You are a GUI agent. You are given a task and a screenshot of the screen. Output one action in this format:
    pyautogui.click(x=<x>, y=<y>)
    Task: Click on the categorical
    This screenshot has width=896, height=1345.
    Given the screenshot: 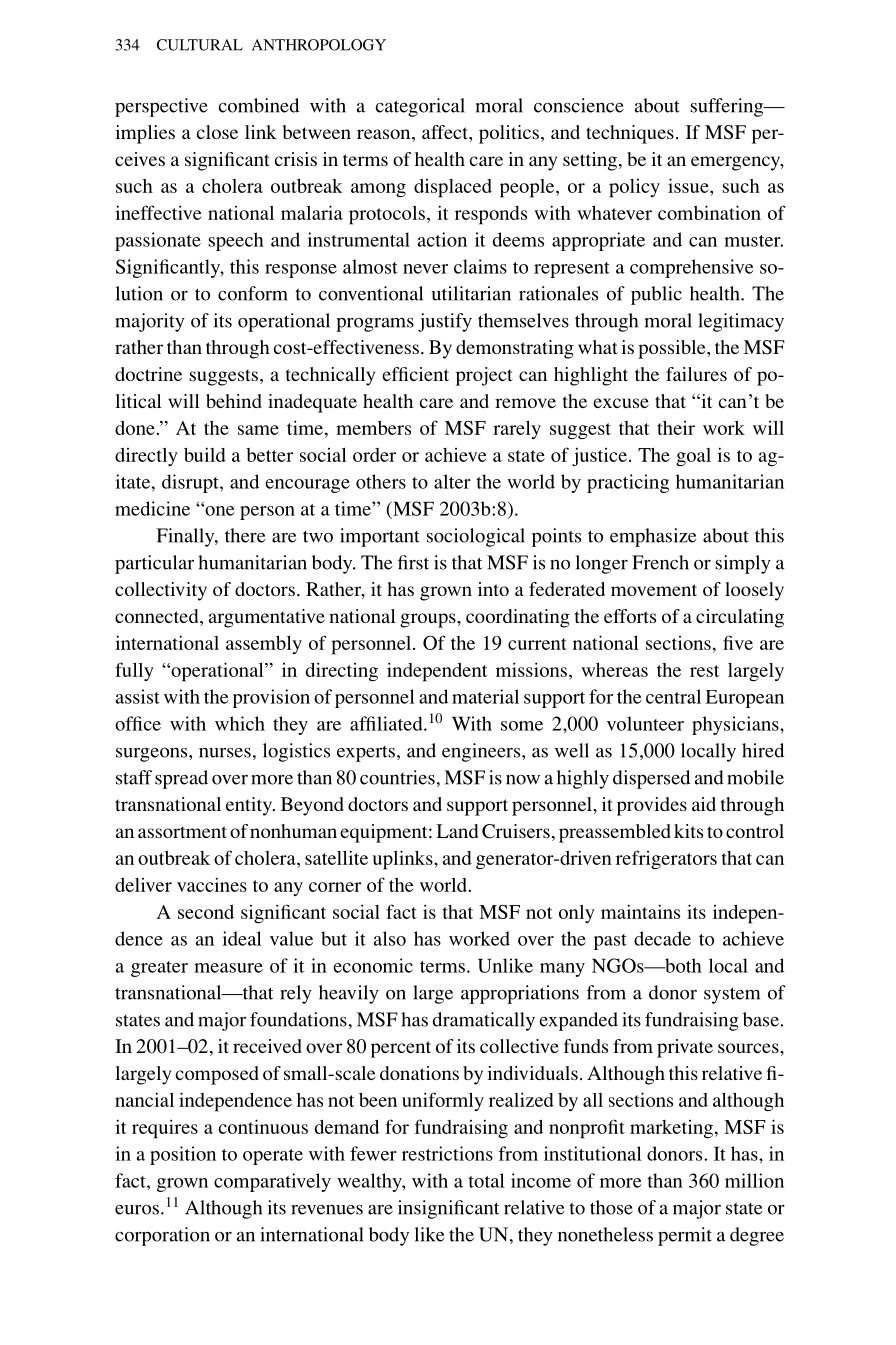 What is the action you would take?
    pyautogui.click(x=420, y=107)
